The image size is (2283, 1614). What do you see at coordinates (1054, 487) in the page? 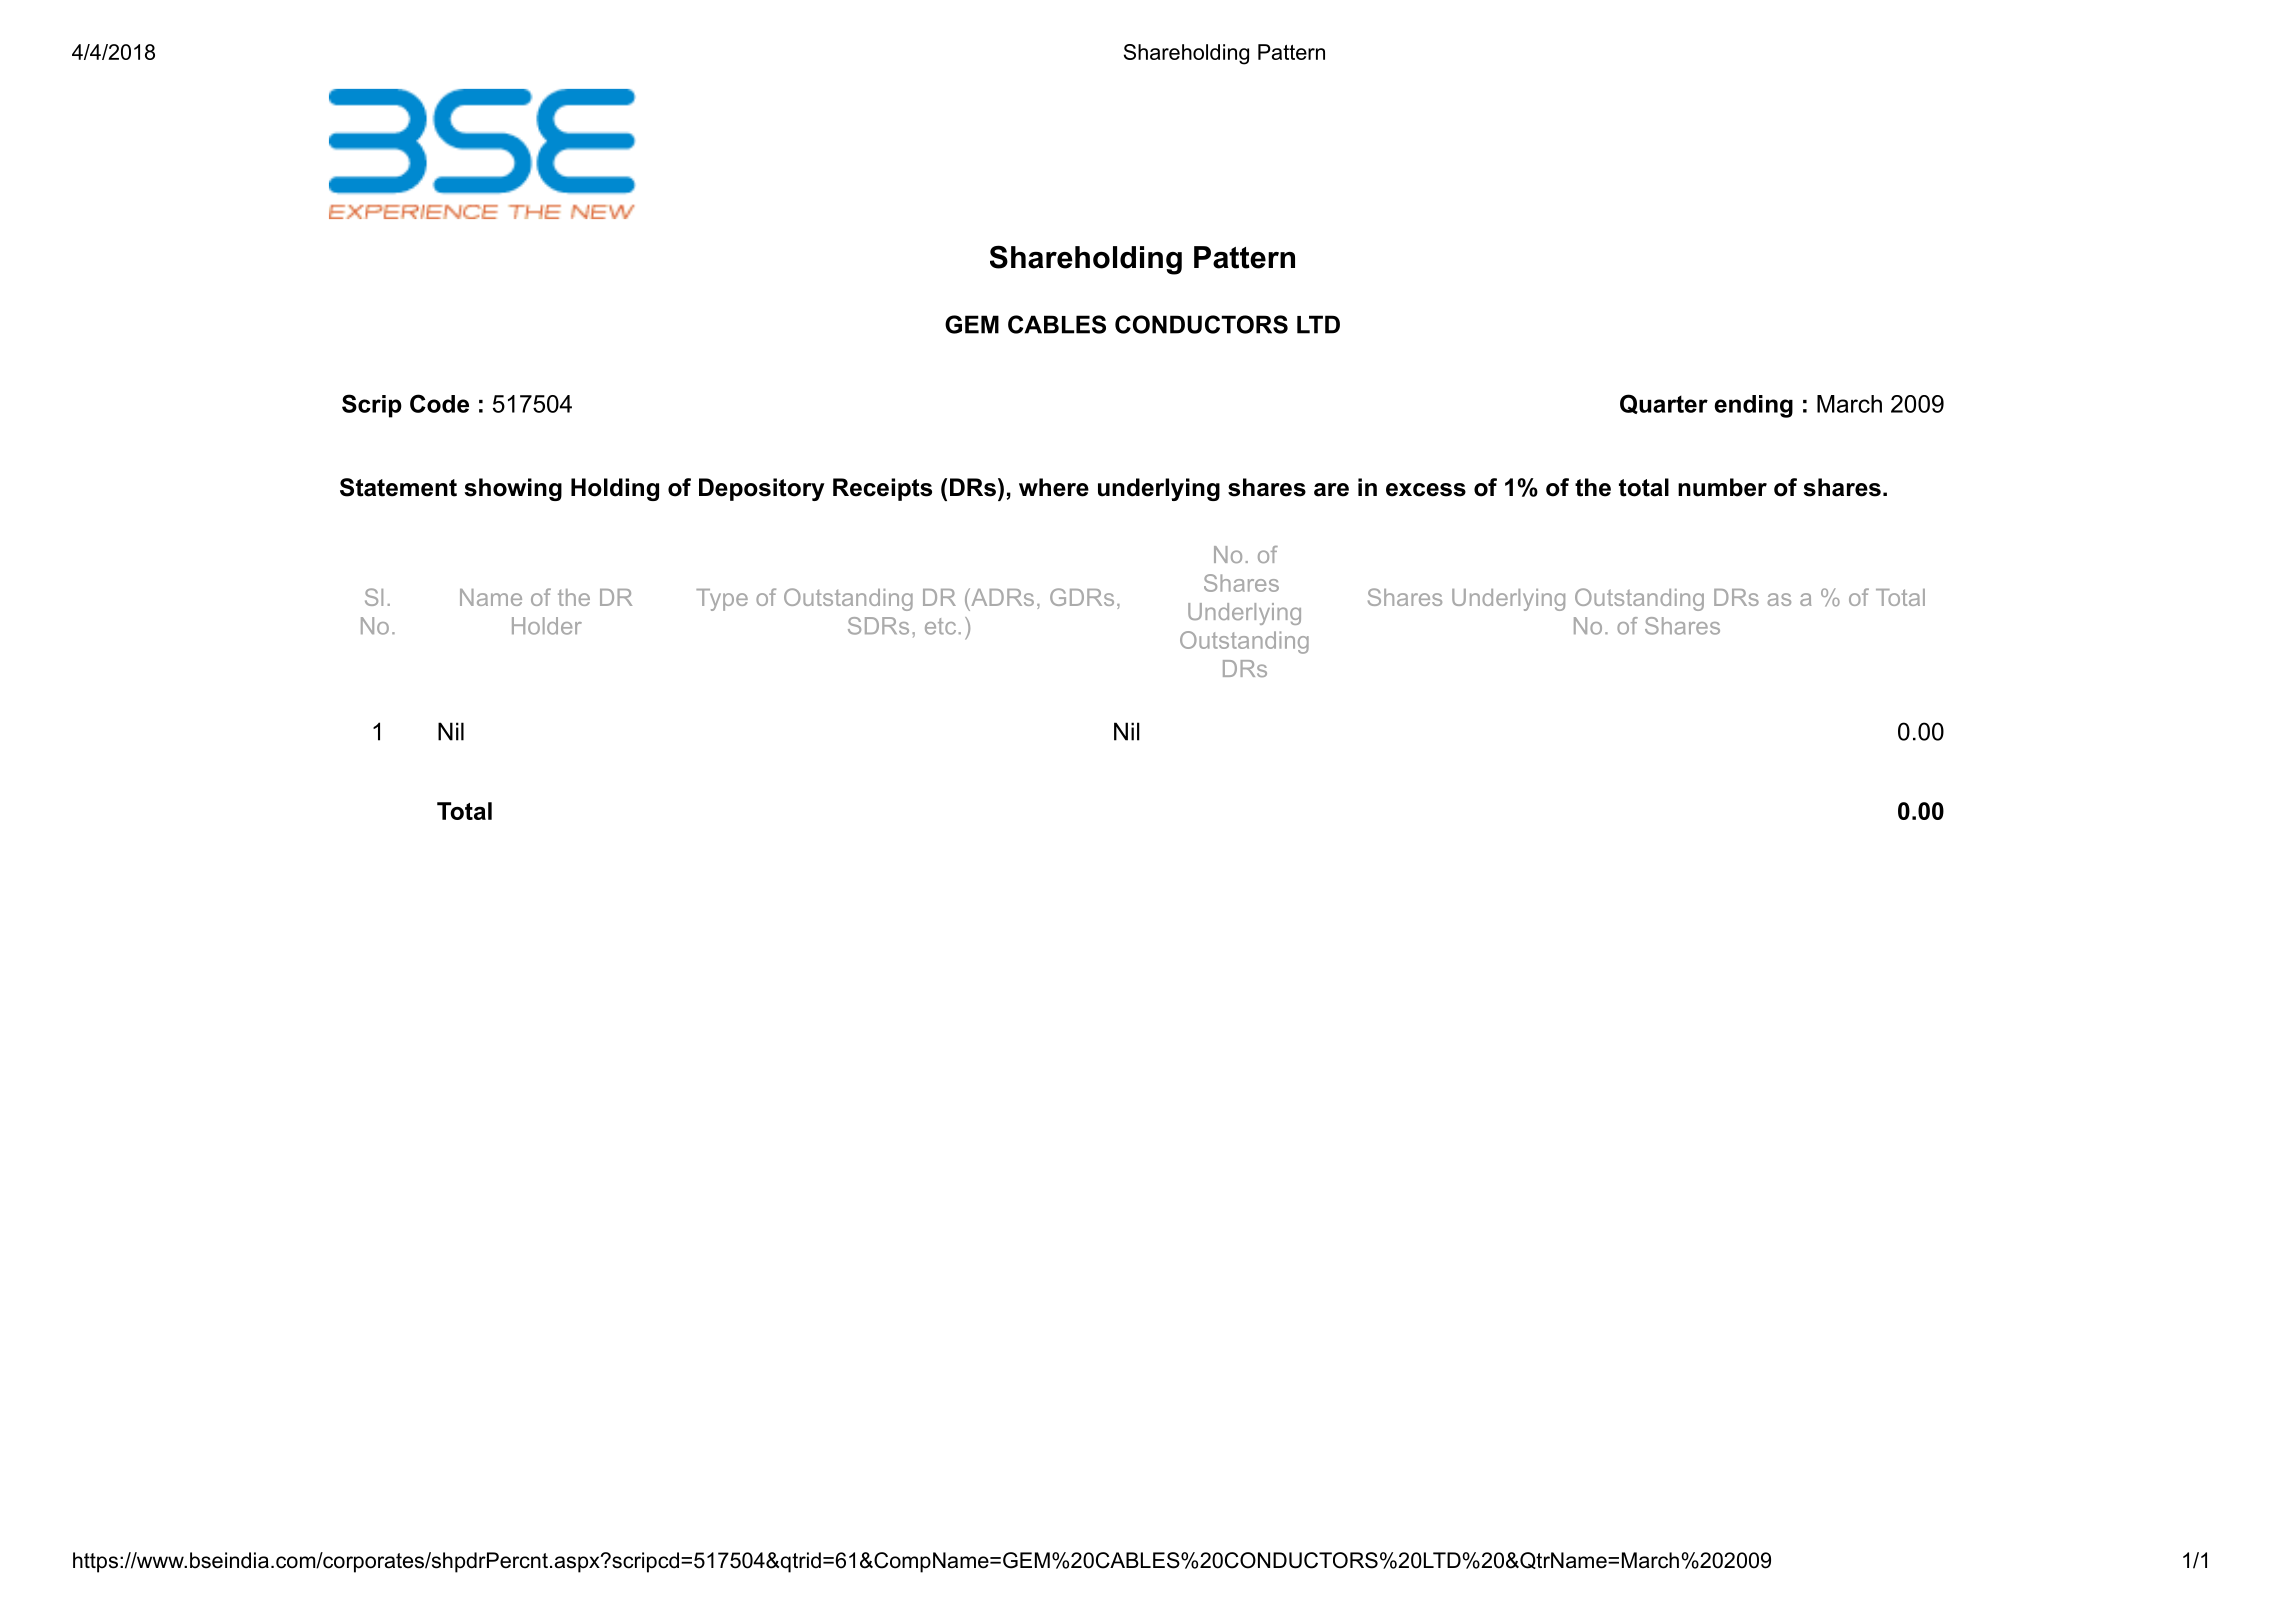
I see `where` at bounding box center [1054, 487].
